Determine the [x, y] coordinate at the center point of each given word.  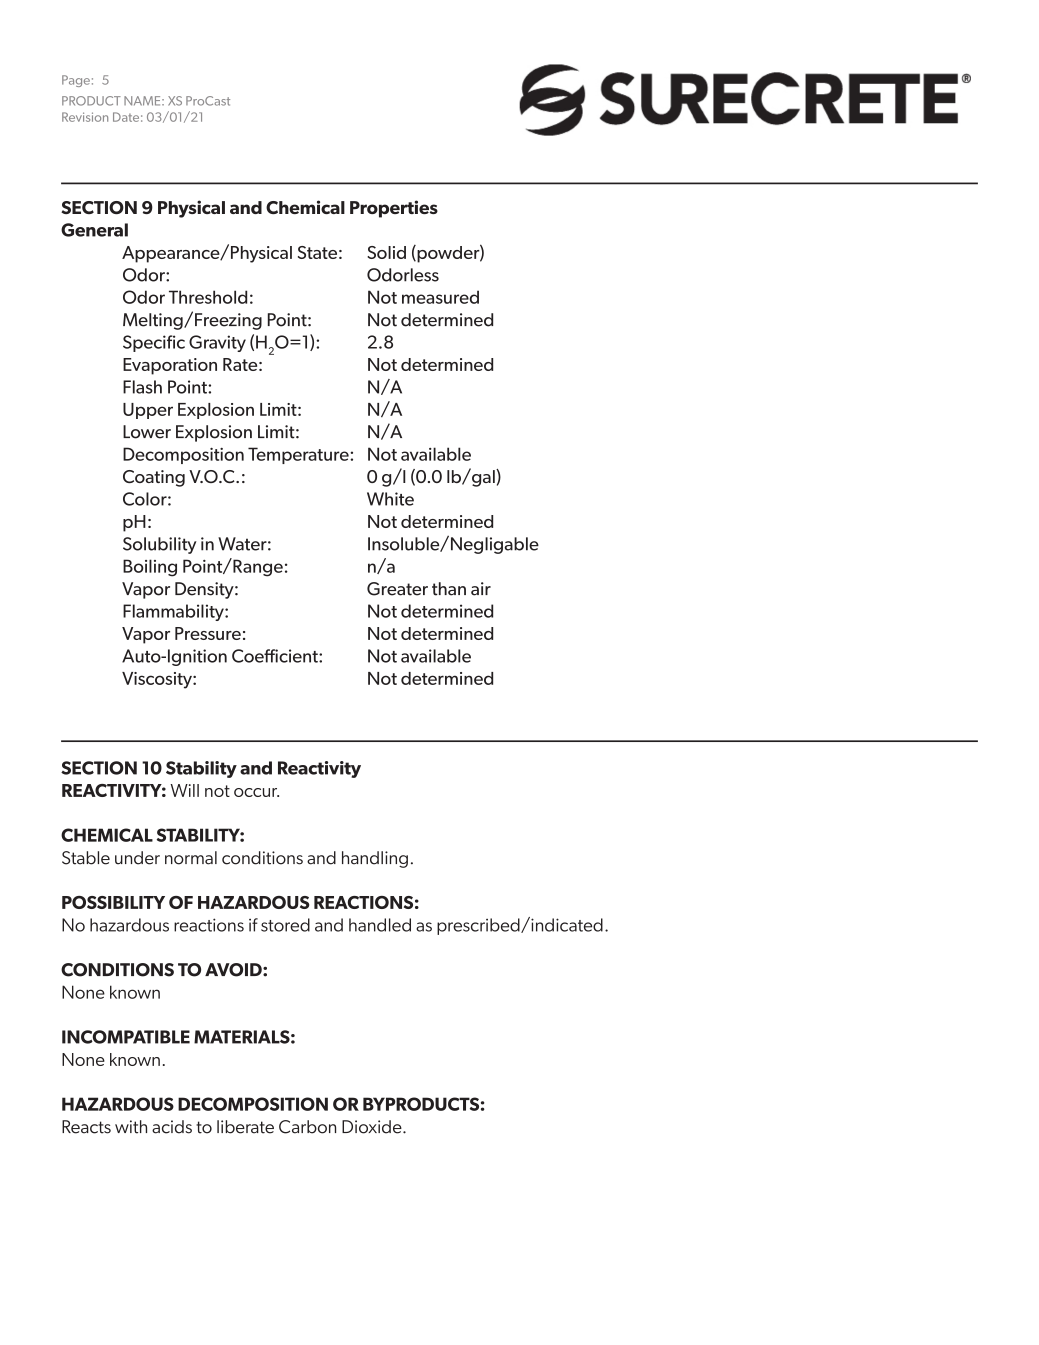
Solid [386, 252]
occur [256, 792]
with [131, 1127]
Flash [142, 387]
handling [375, 859]
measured [440, 297]
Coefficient [276, 656]
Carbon [307, 1127]
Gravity [217, 343]
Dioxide [373, 1127]
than [449, 589]
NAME [143, 101]
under [137, 858]
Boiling [150, 568]
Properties [394, 209]
